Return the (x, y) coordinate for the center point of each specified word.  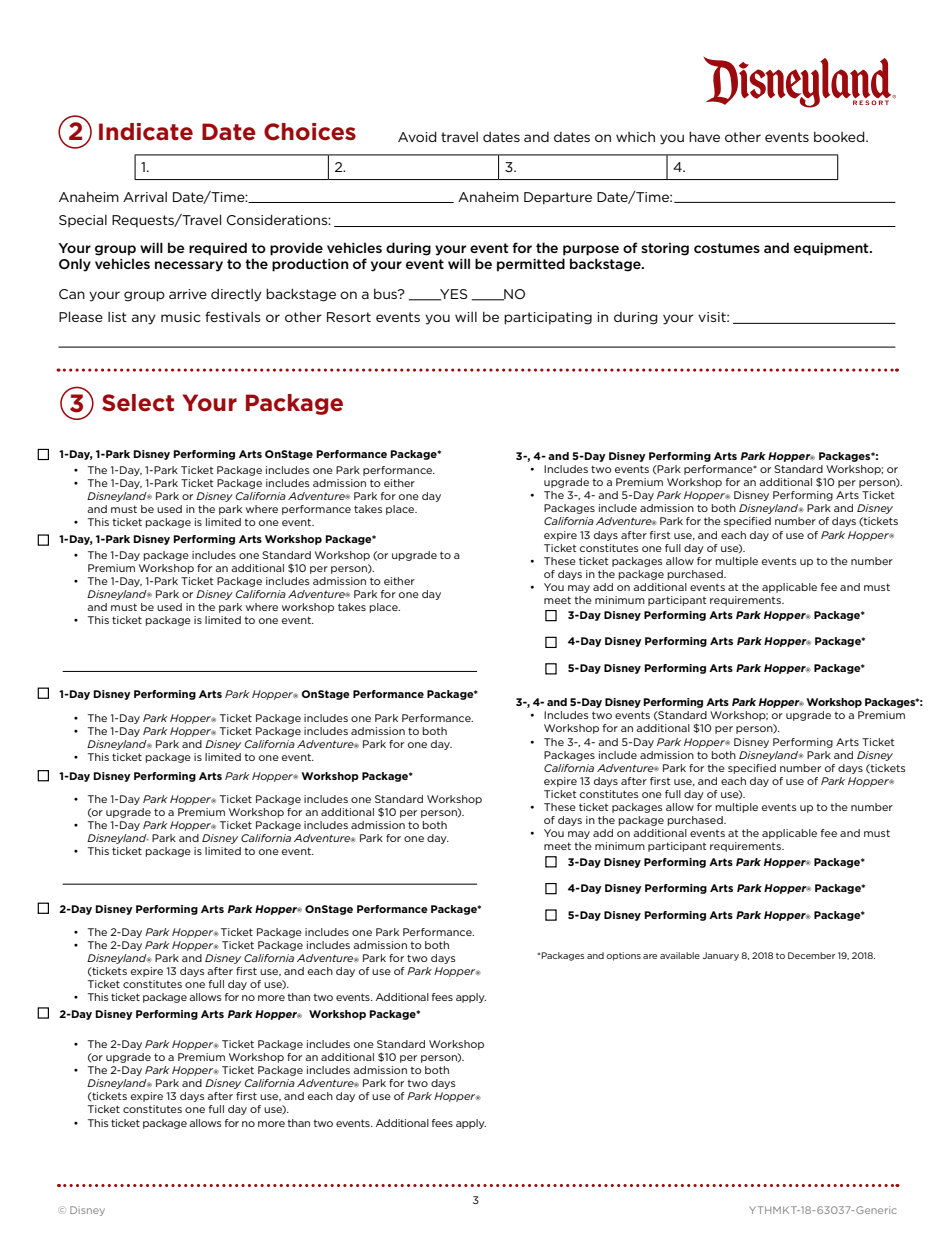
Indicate (146, 132)
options (623, 956)
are (650, 956)
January (721, 956)
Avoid (417, 136)
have (704, 136)
